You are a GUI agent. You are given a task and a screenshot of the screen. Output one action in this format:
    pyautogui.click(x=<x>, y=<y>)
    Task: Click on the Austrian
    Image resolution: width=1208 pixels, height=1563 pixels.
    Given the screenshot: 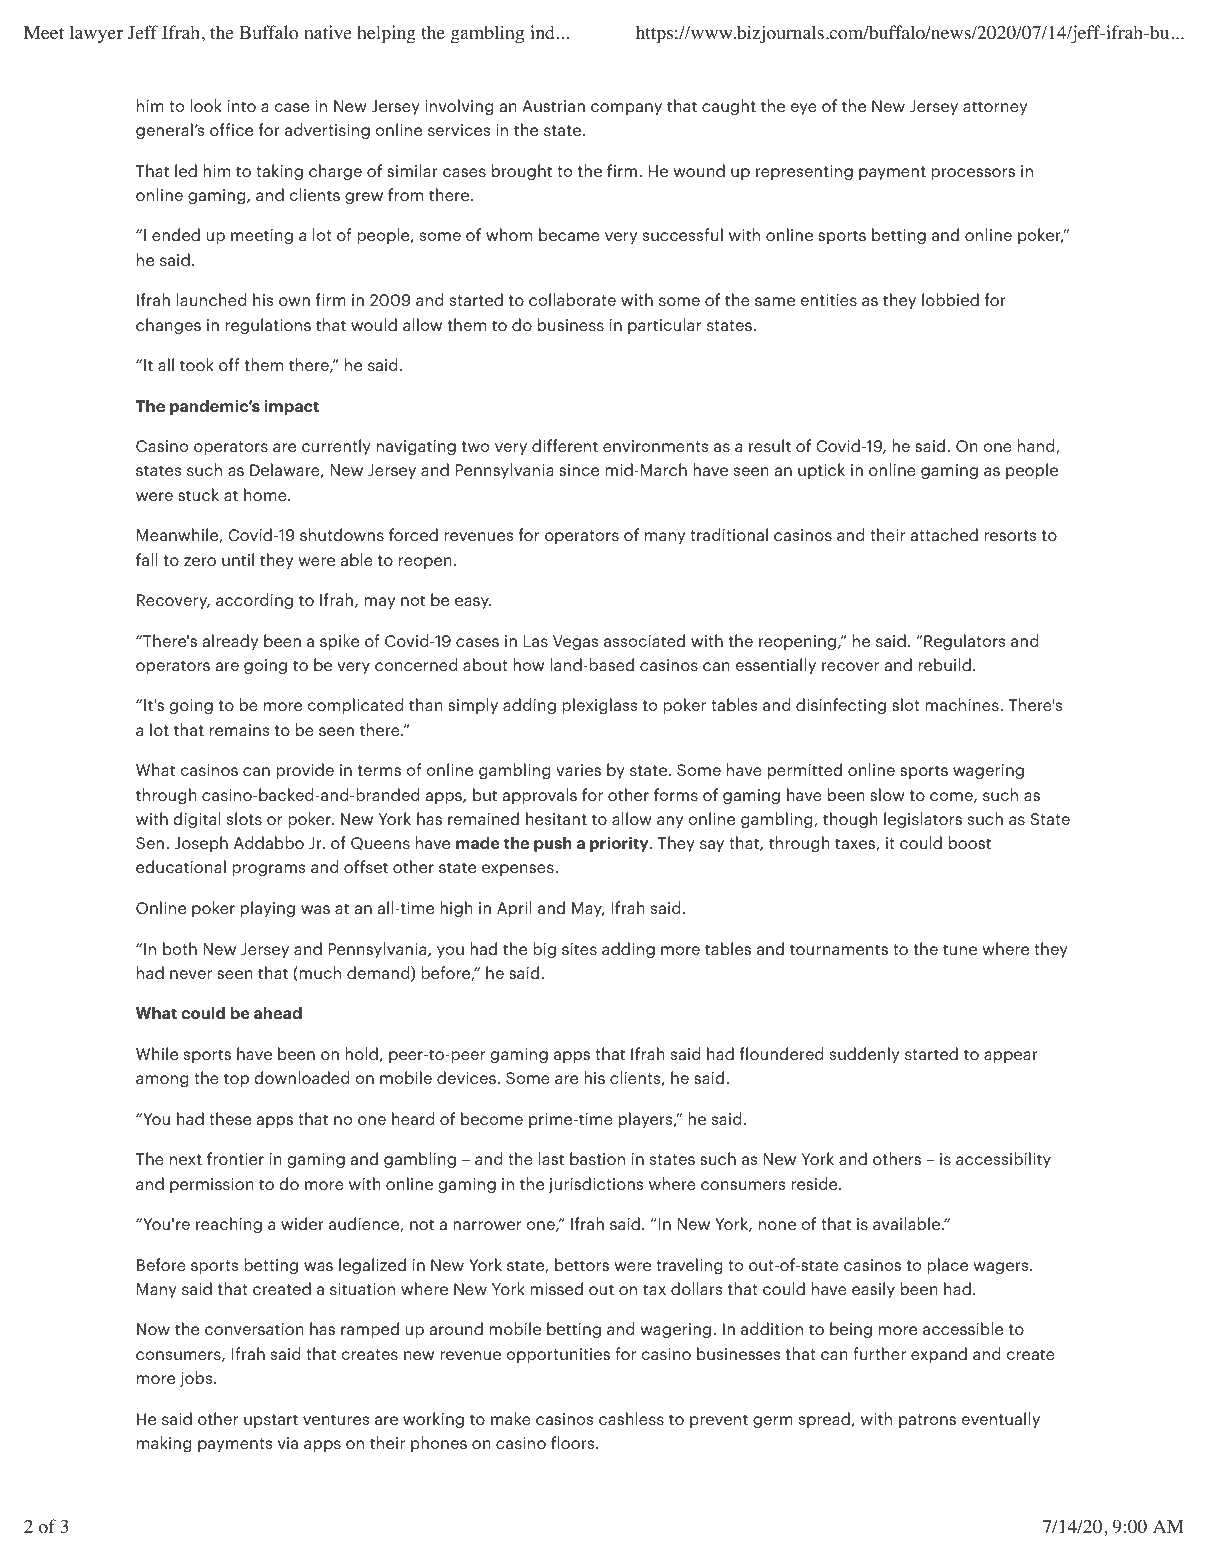 What is the action you would take?
    pyautogui.click(x=554, y=106)
